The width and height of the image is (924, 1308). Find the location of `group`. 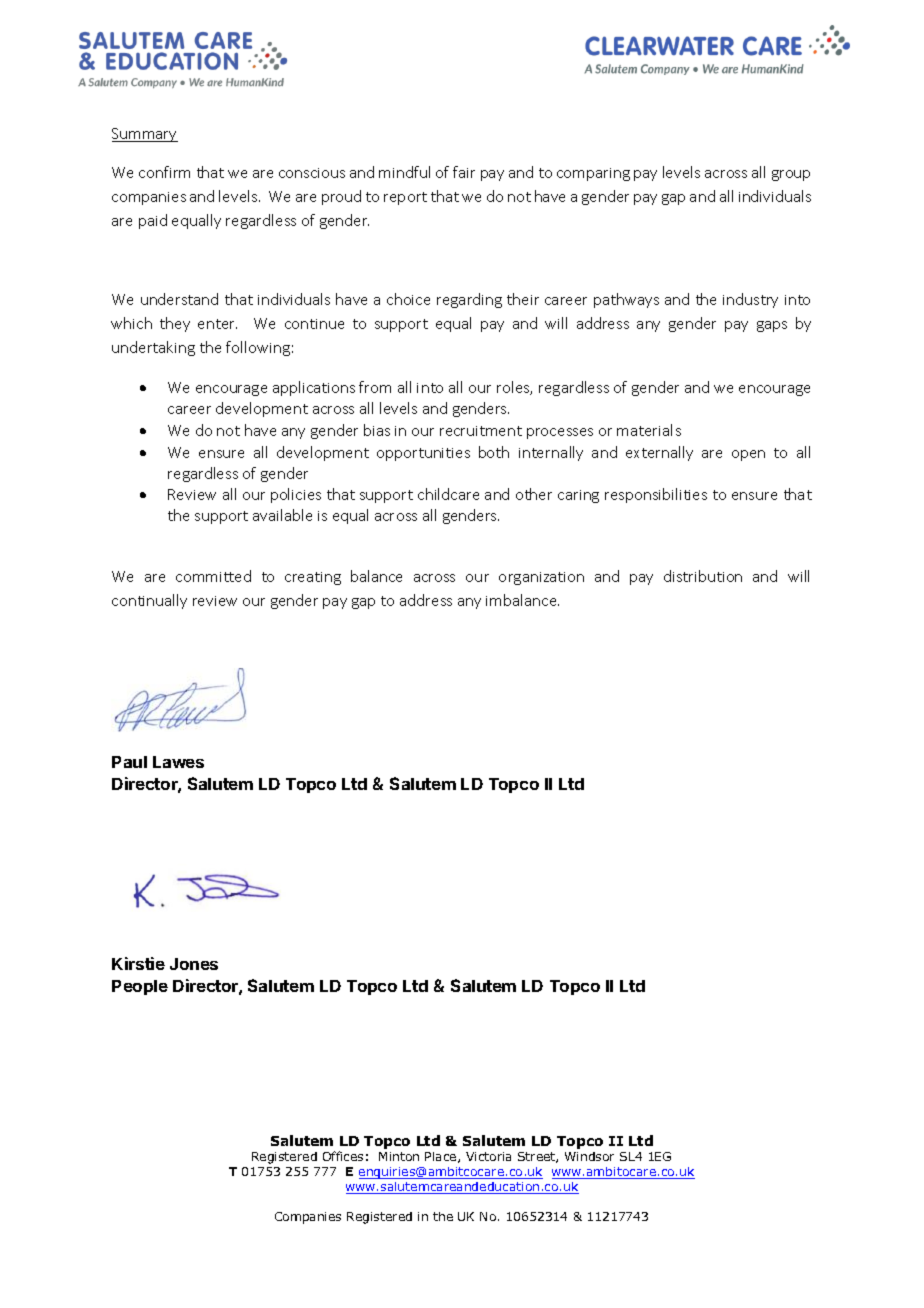

group is located at coordinates (791, 175).
